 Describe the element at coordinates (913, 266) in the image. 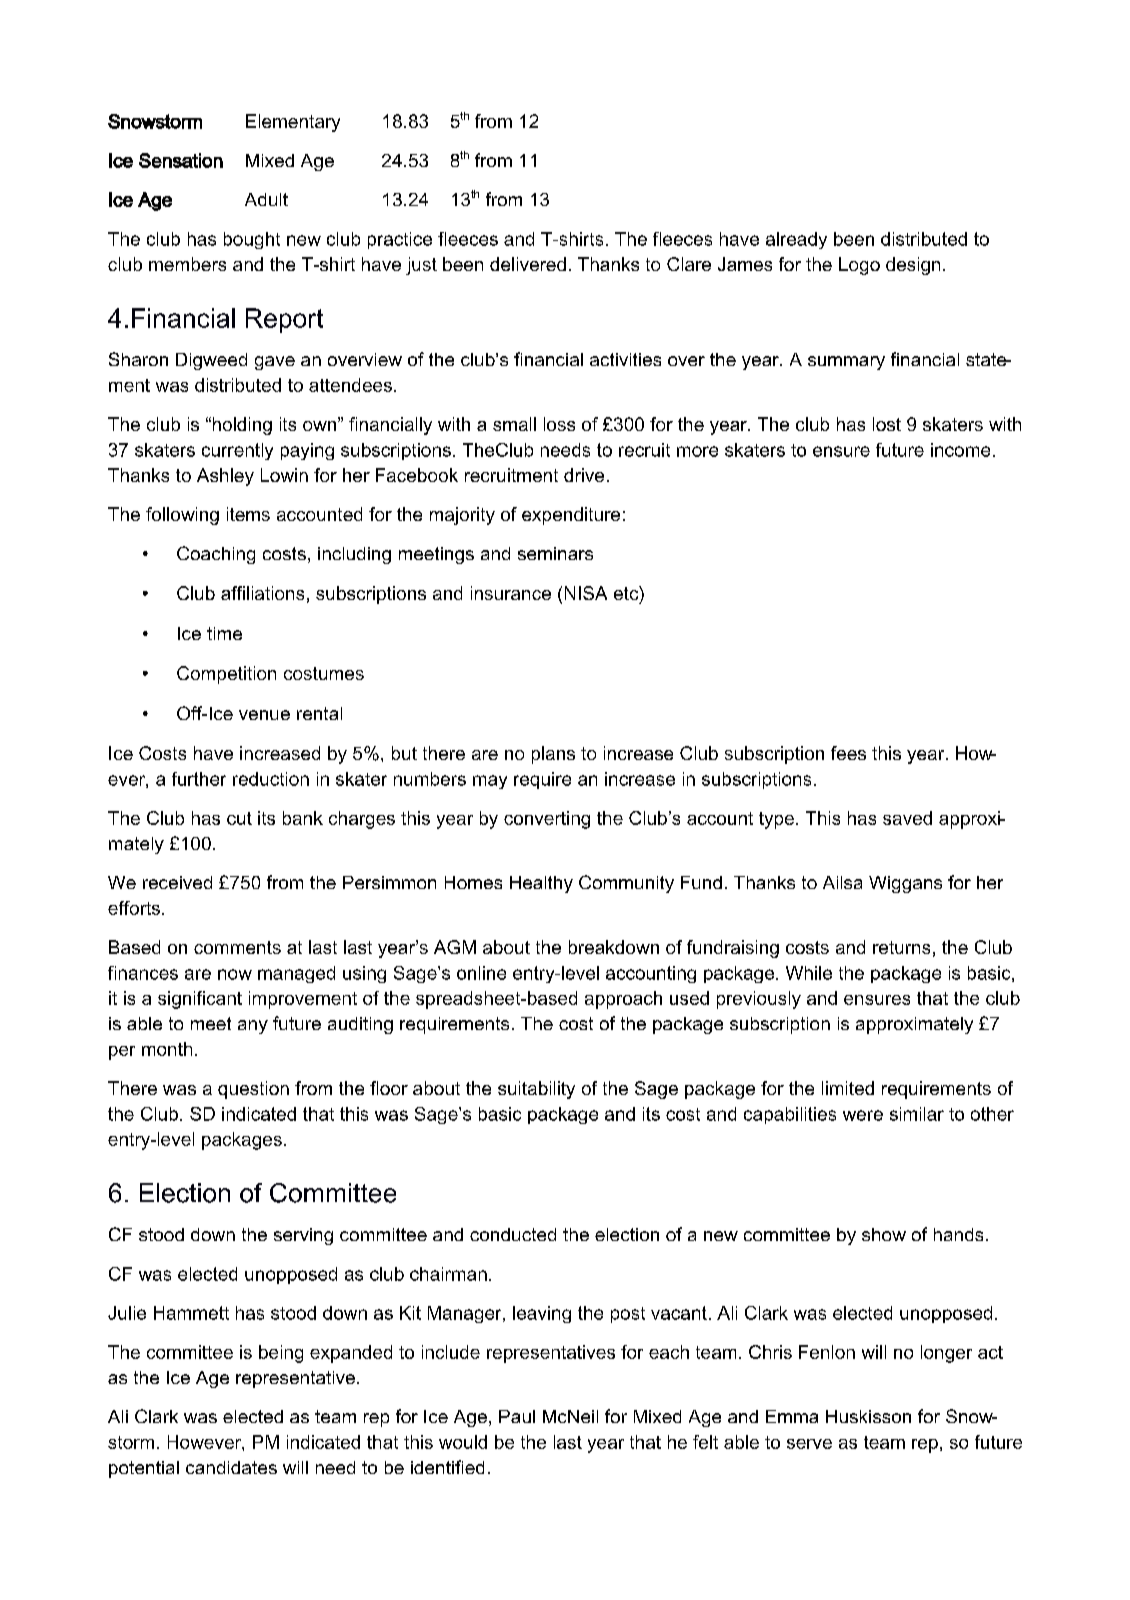

I see `design` at that location.
